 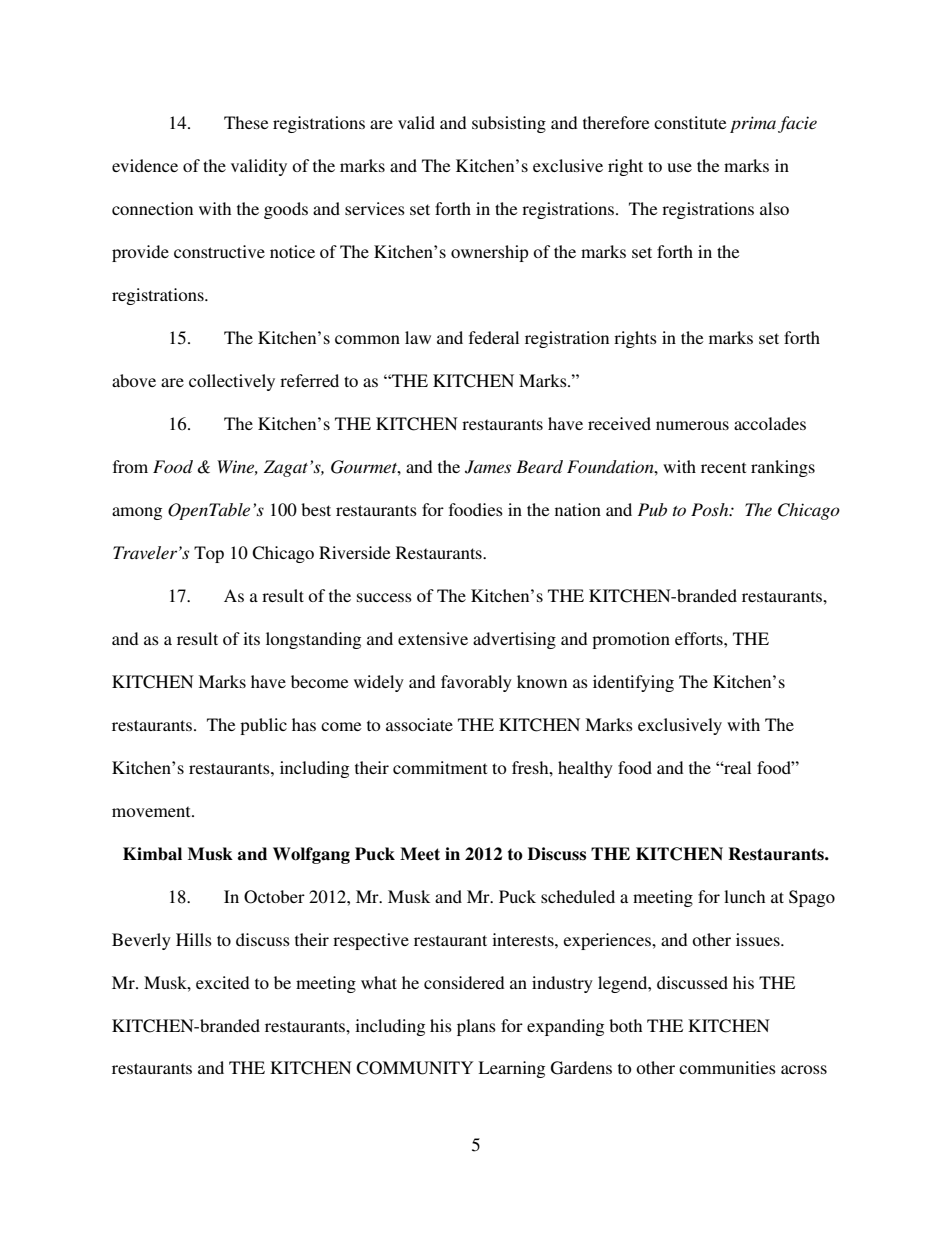 I want to click on plans, so click(x=476, y=1027).
